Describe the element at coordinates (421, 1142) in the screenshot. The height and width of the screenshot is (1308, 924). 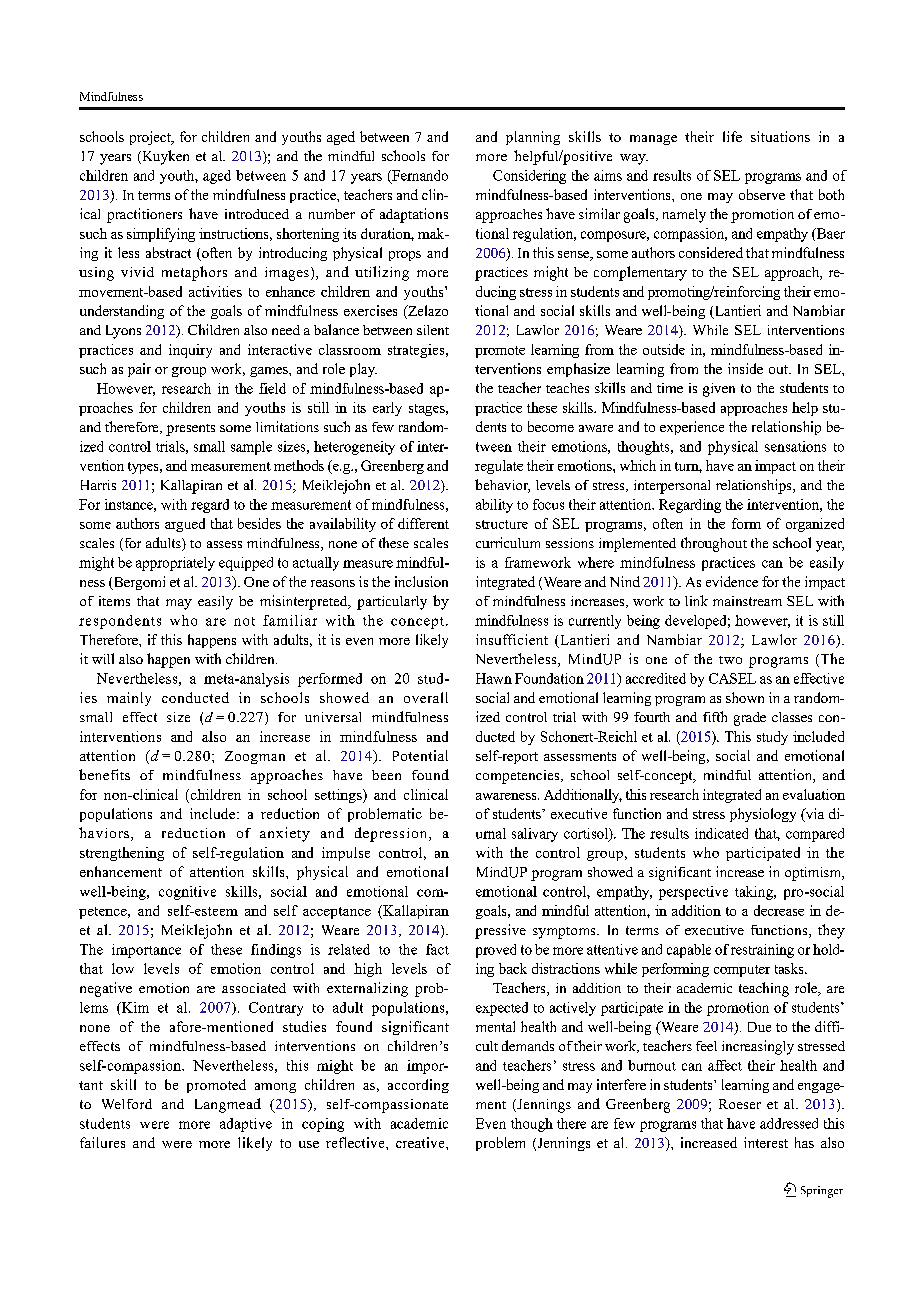
I see `creative` at that location.
